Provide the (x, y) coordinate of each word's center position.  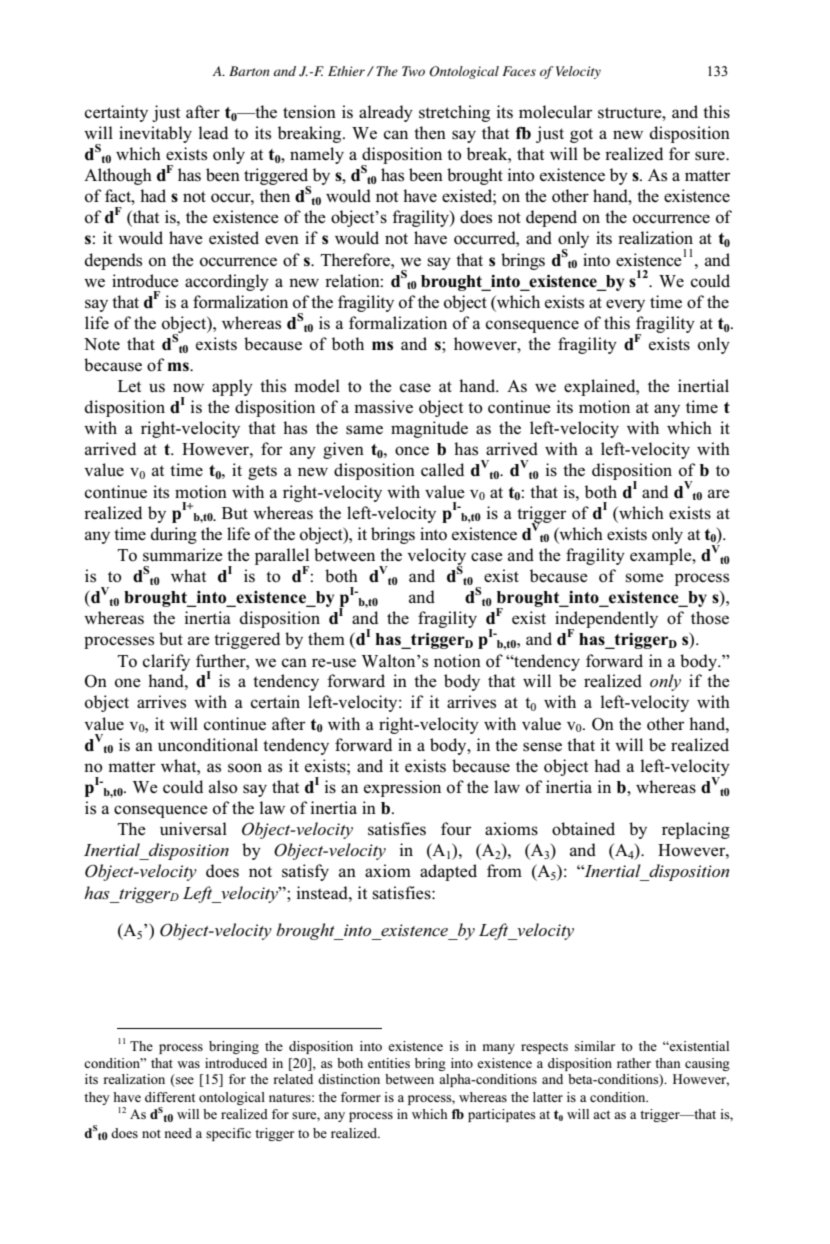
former (361, 1097)
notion (457, 661)
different (170, 1097)
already (386, 113)
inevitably (155, 134)
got (581, 135)
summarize (183, 555)
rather (634, 1063)
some (644, 578)
